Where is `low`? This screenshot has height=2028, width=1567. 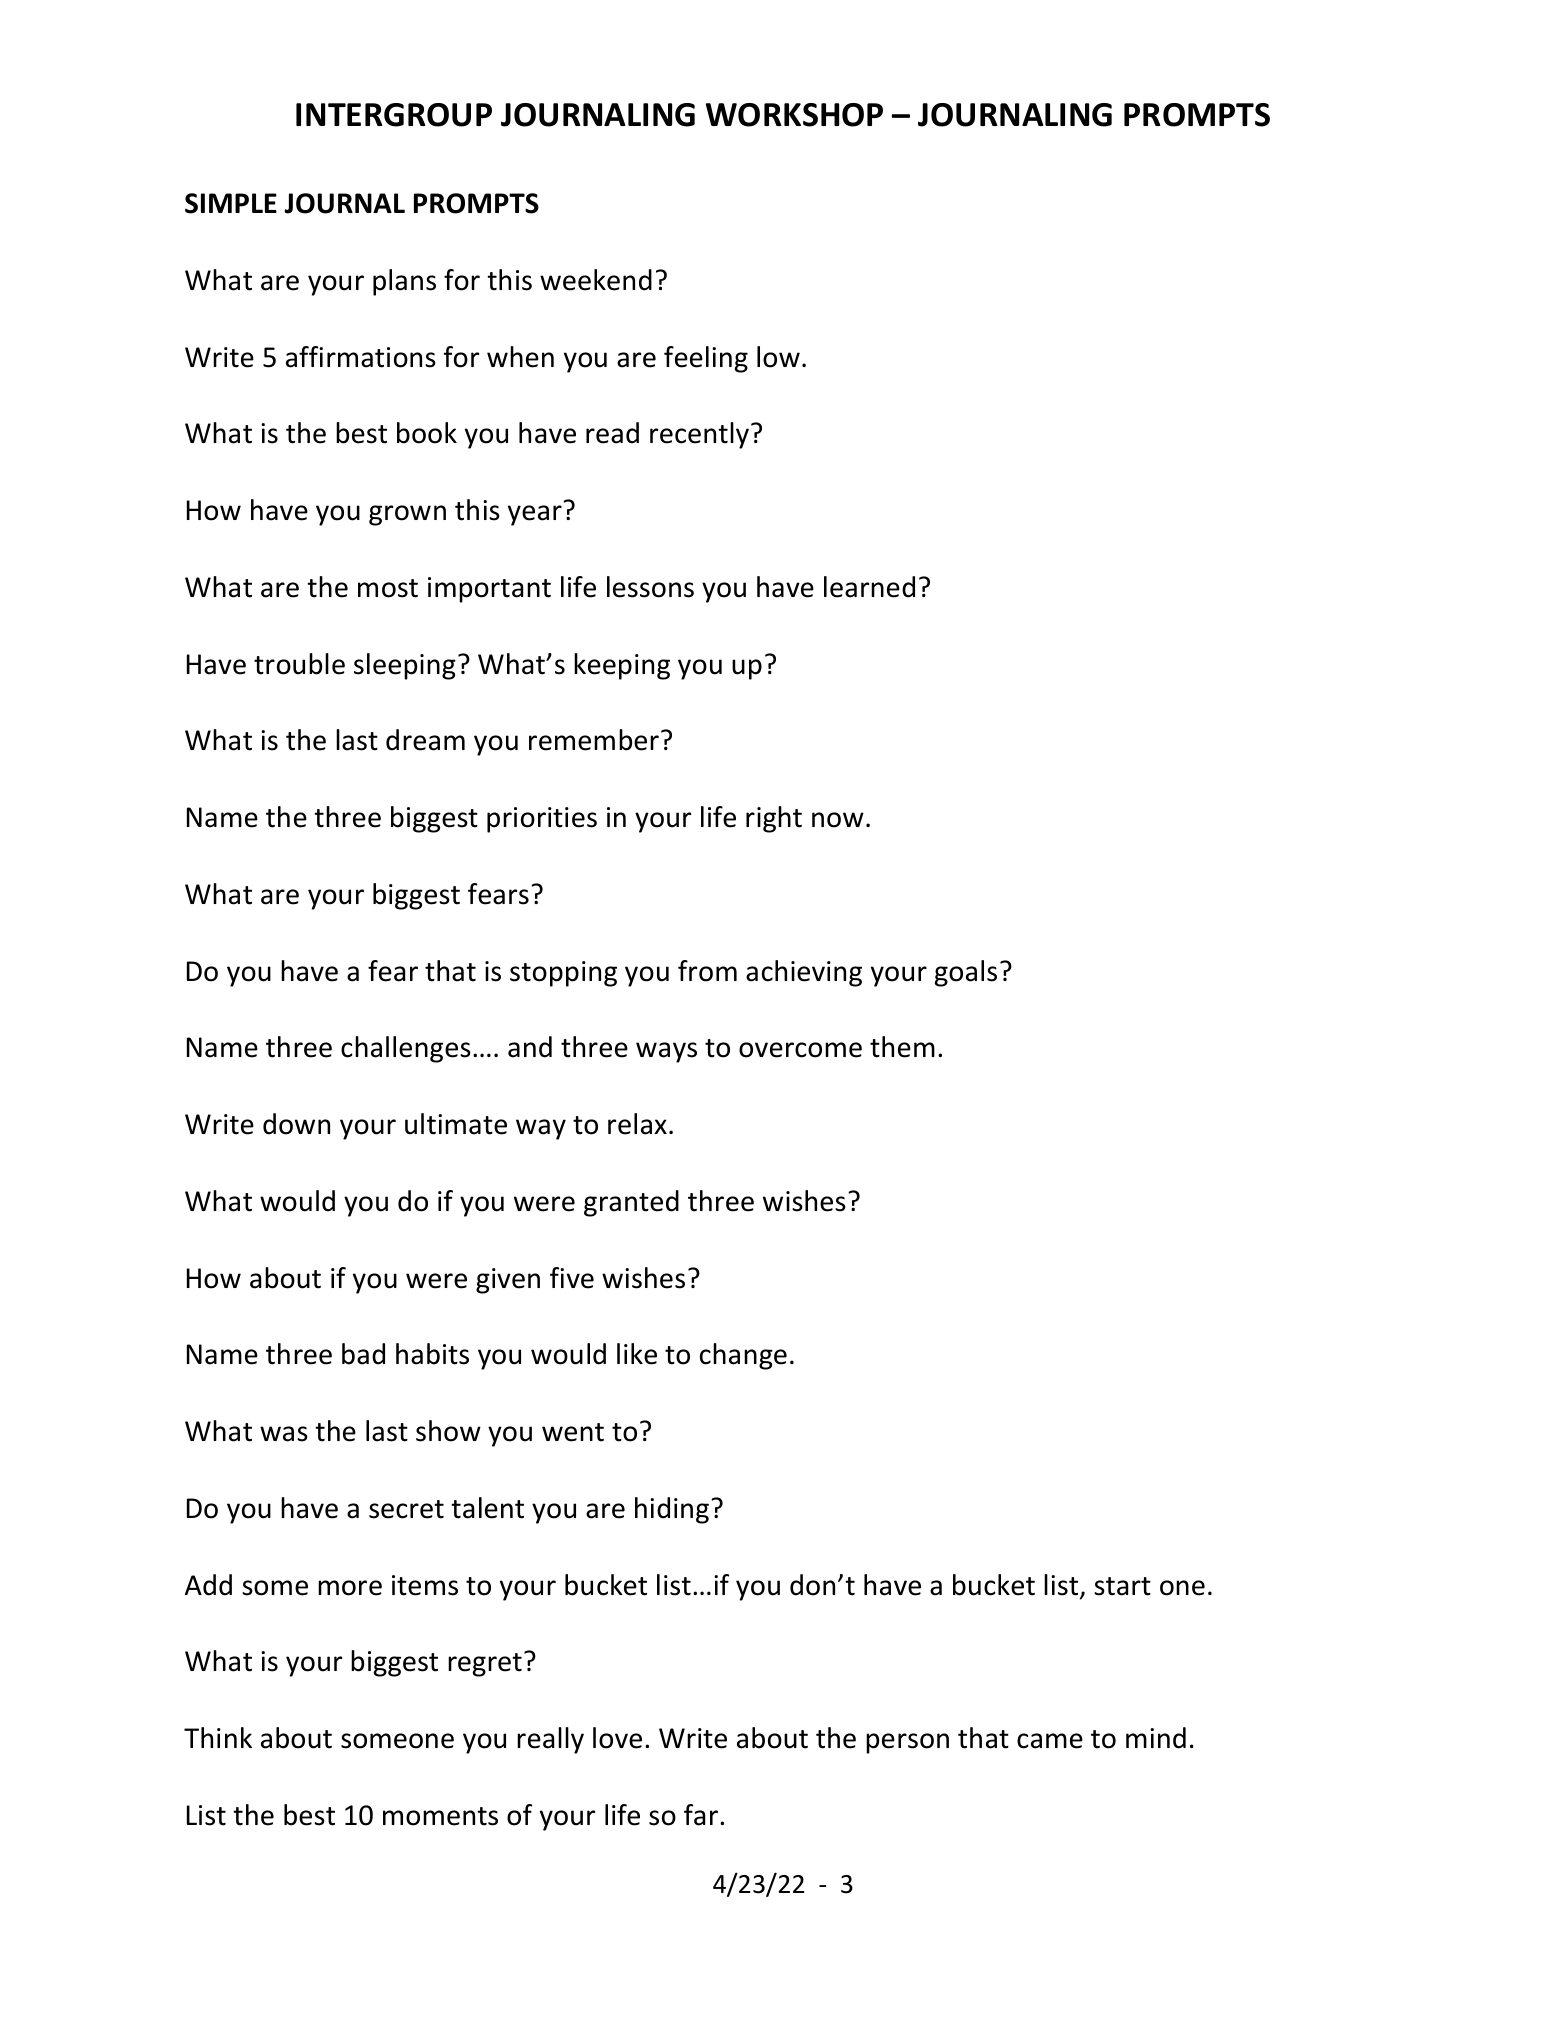 low is located at coordinates (778, 357).
